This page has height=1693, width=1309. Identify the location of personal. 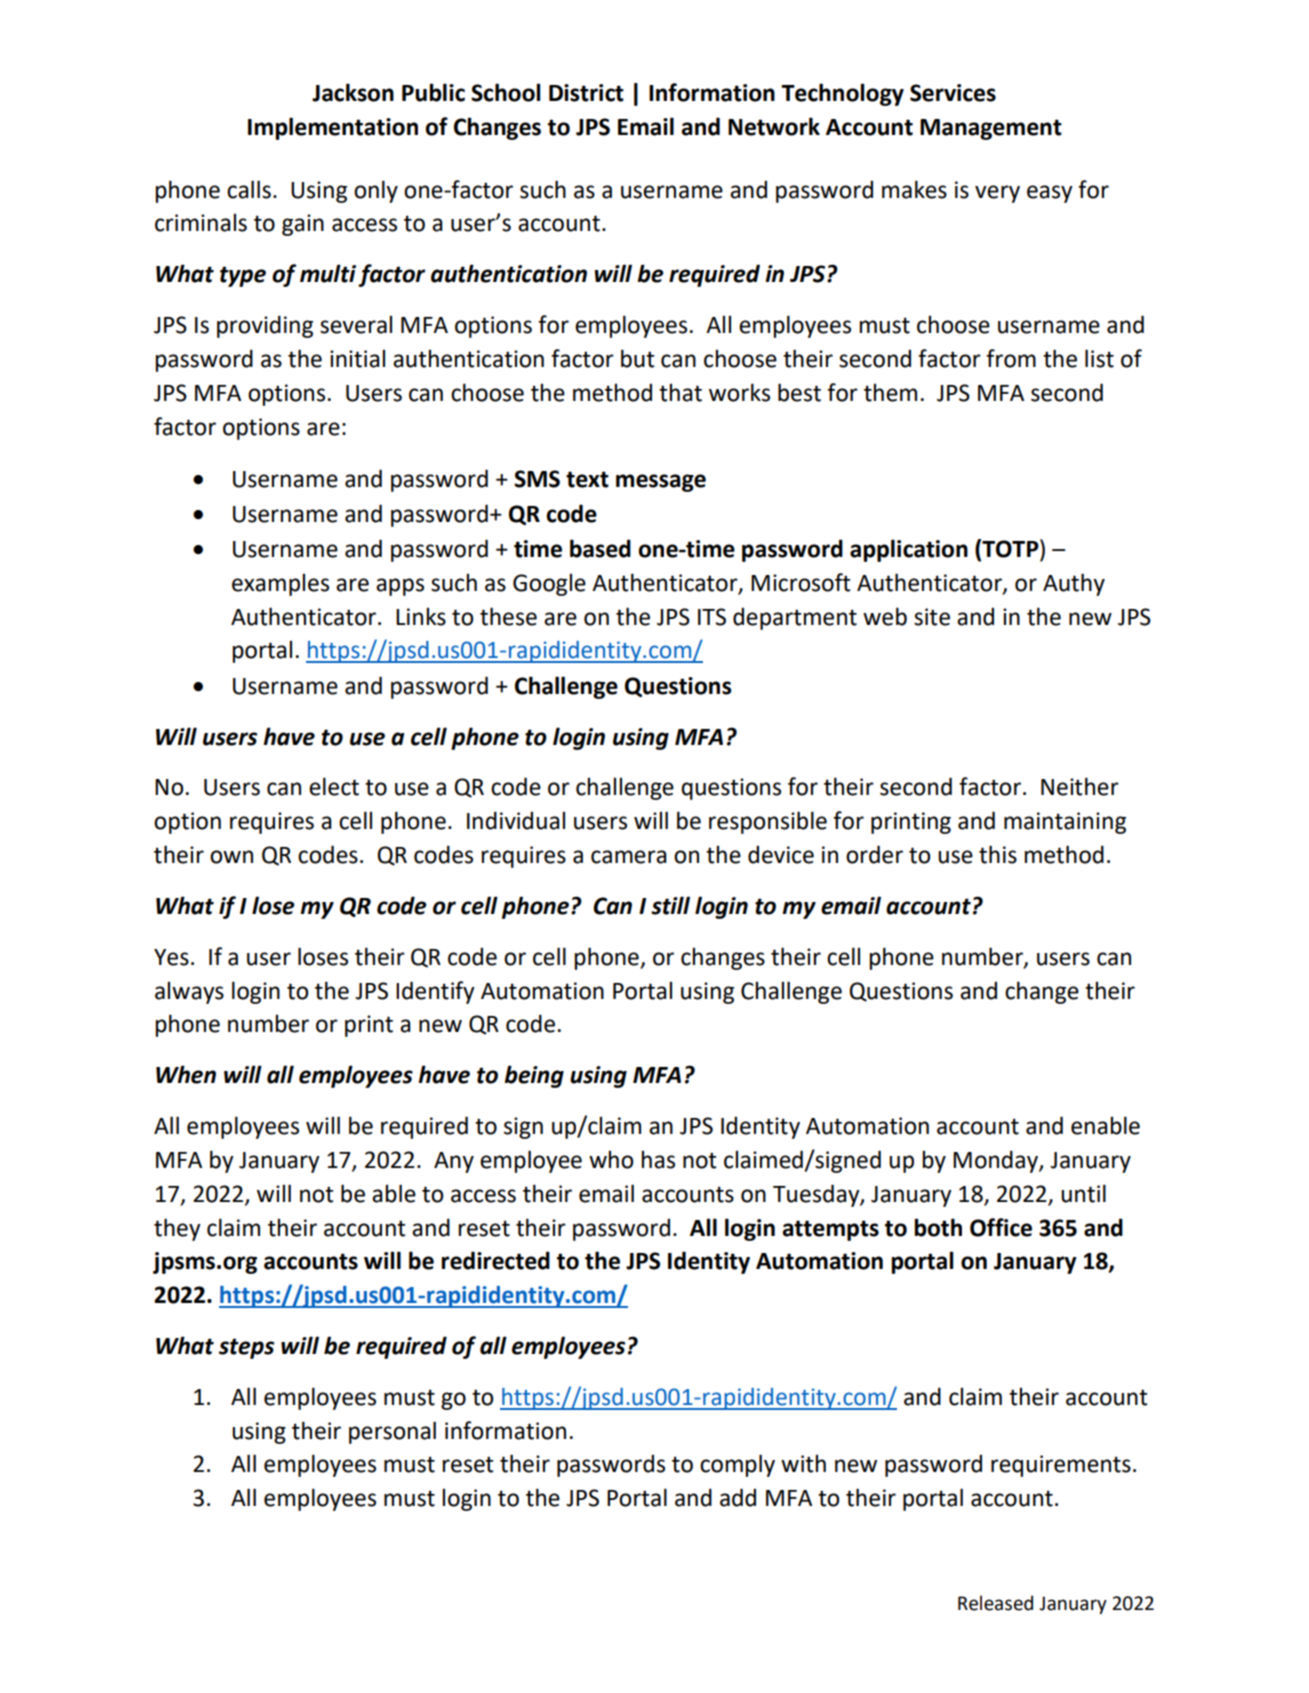
(392, 1432).
